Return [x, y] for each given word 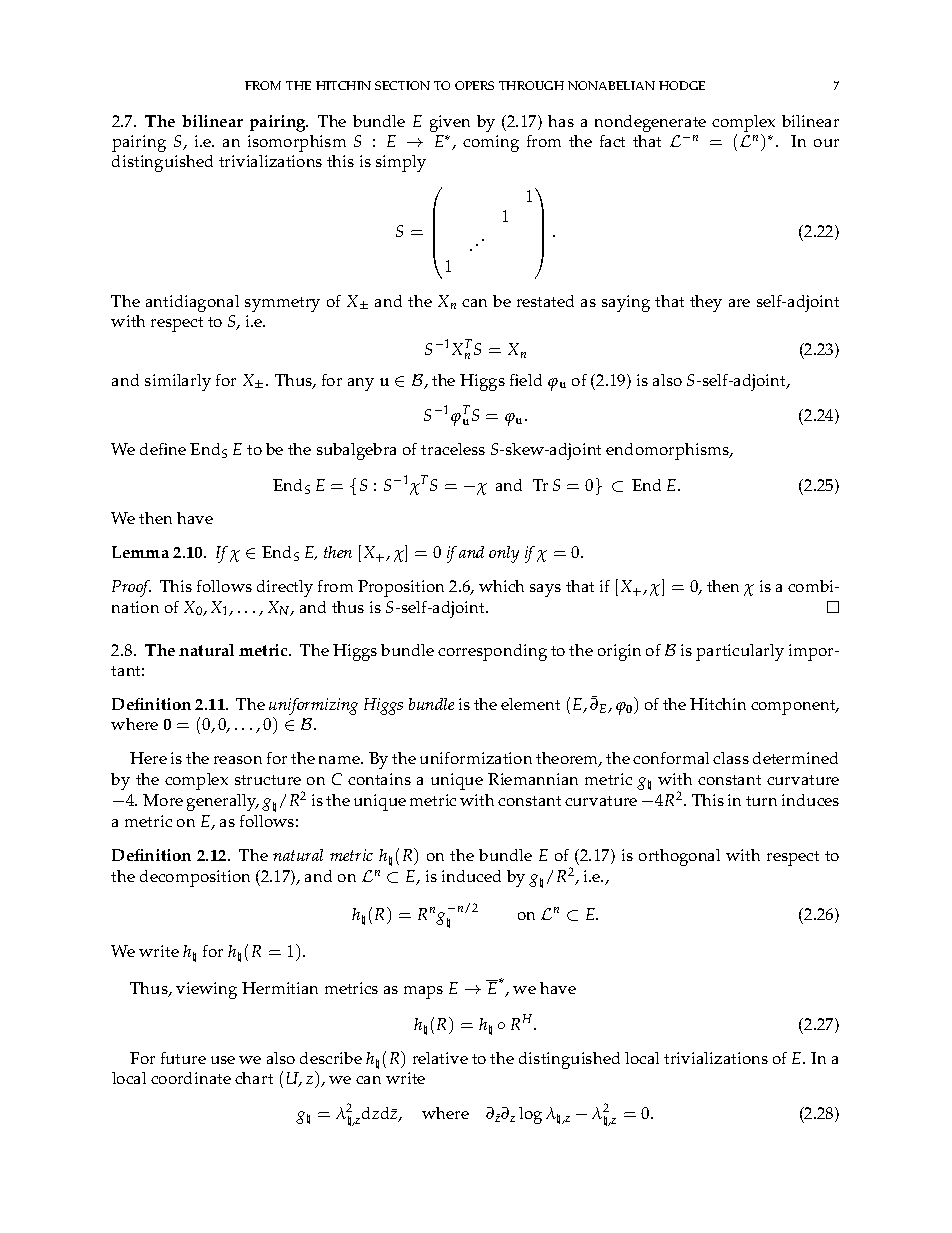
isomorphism [297, 143]
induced [471, 876]
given [450, 123]
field [526, 380]
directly [285, 588]
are [739, 303]
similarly [178, 382]
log [530, 1115]
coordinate [191, 1078]
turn [761, 801]
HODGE [682, 85]
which [501, 586]
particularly [740, 652]
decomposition [195, 878]
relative [440, 1058]
